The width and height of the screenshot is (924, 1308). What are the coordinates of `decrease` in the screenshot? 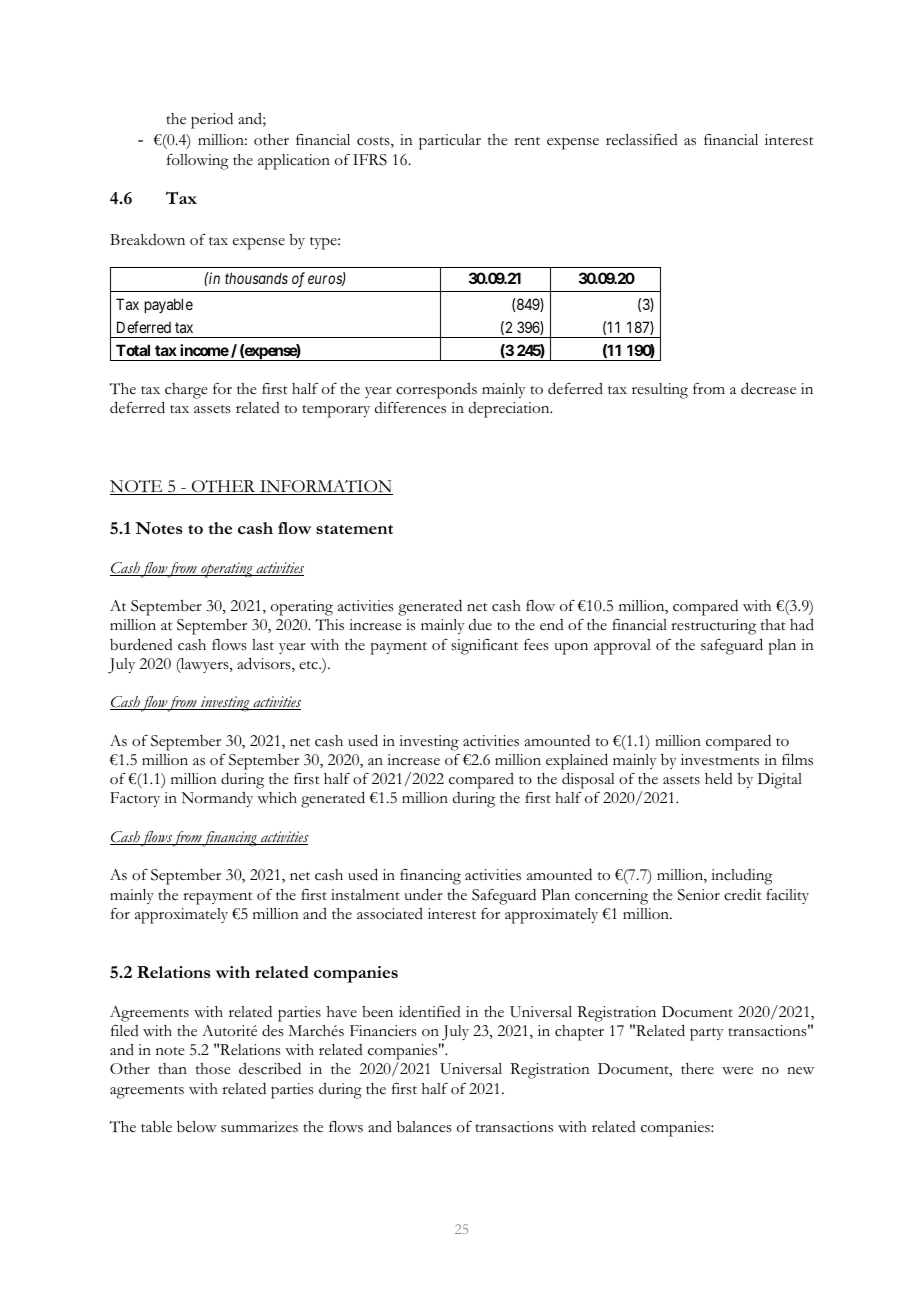 It's located at (768, 388).
